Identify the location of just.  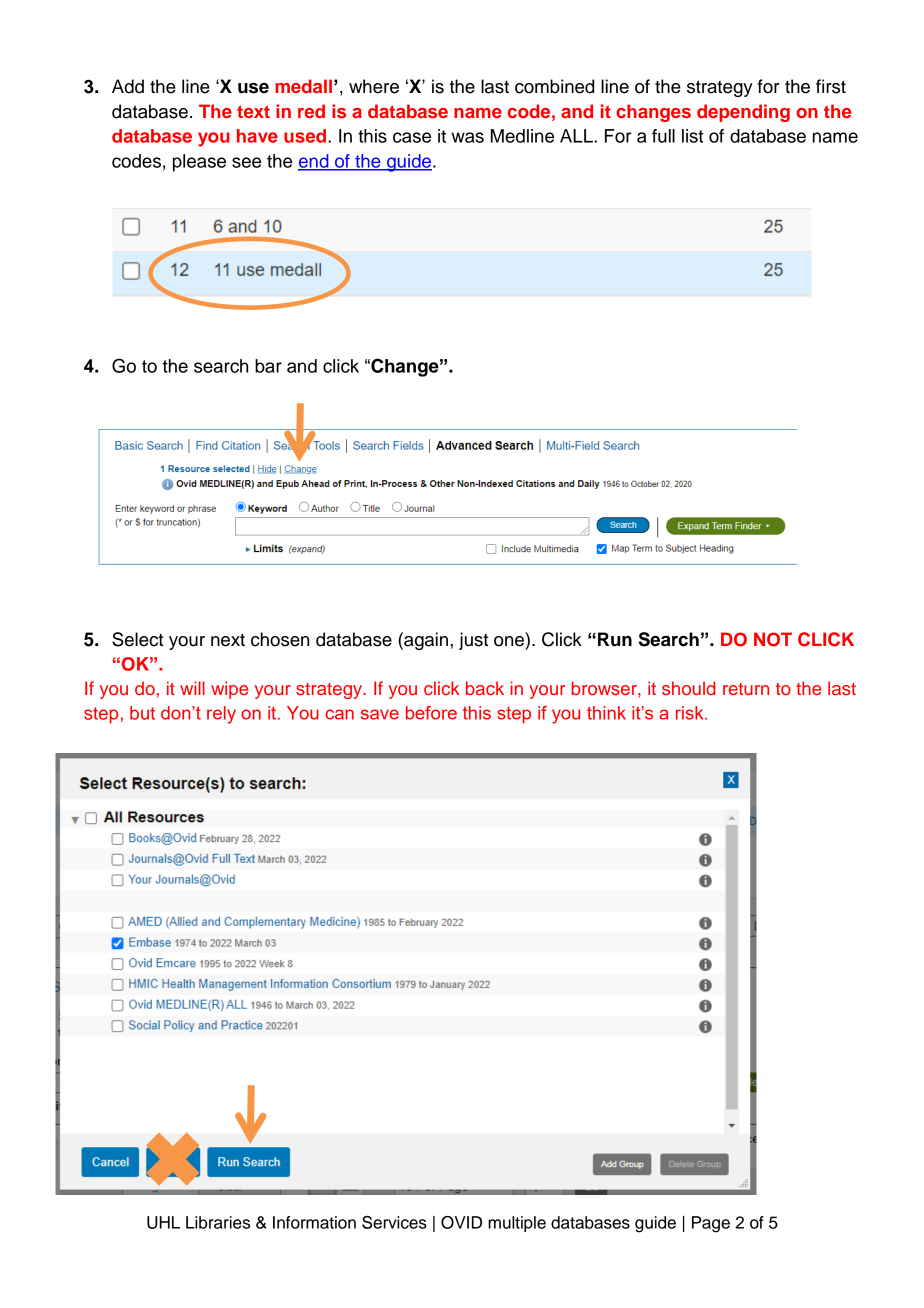
(473, 641).
